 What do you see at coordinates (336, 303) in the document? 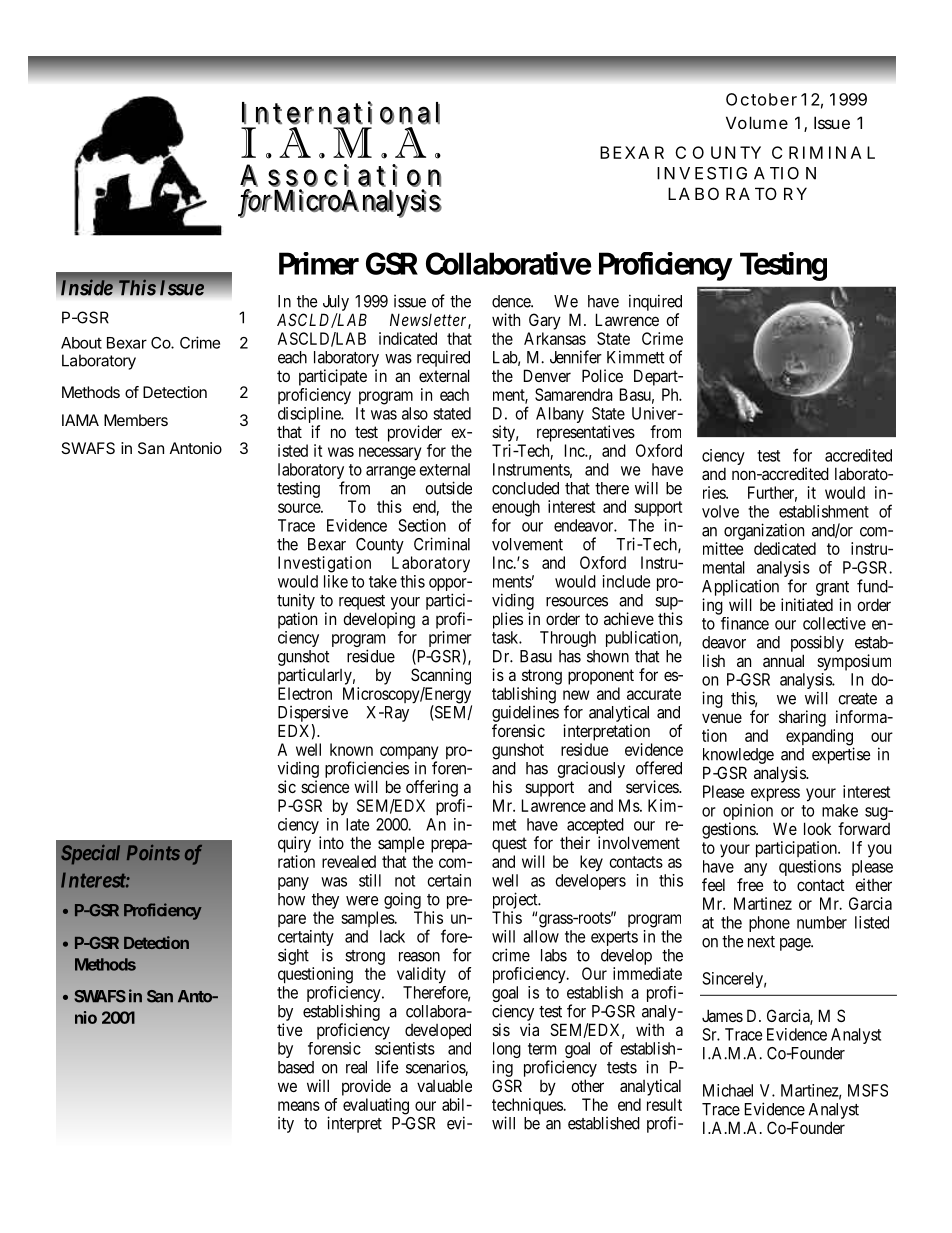
I see `July` at bounding box center [336, 303].
